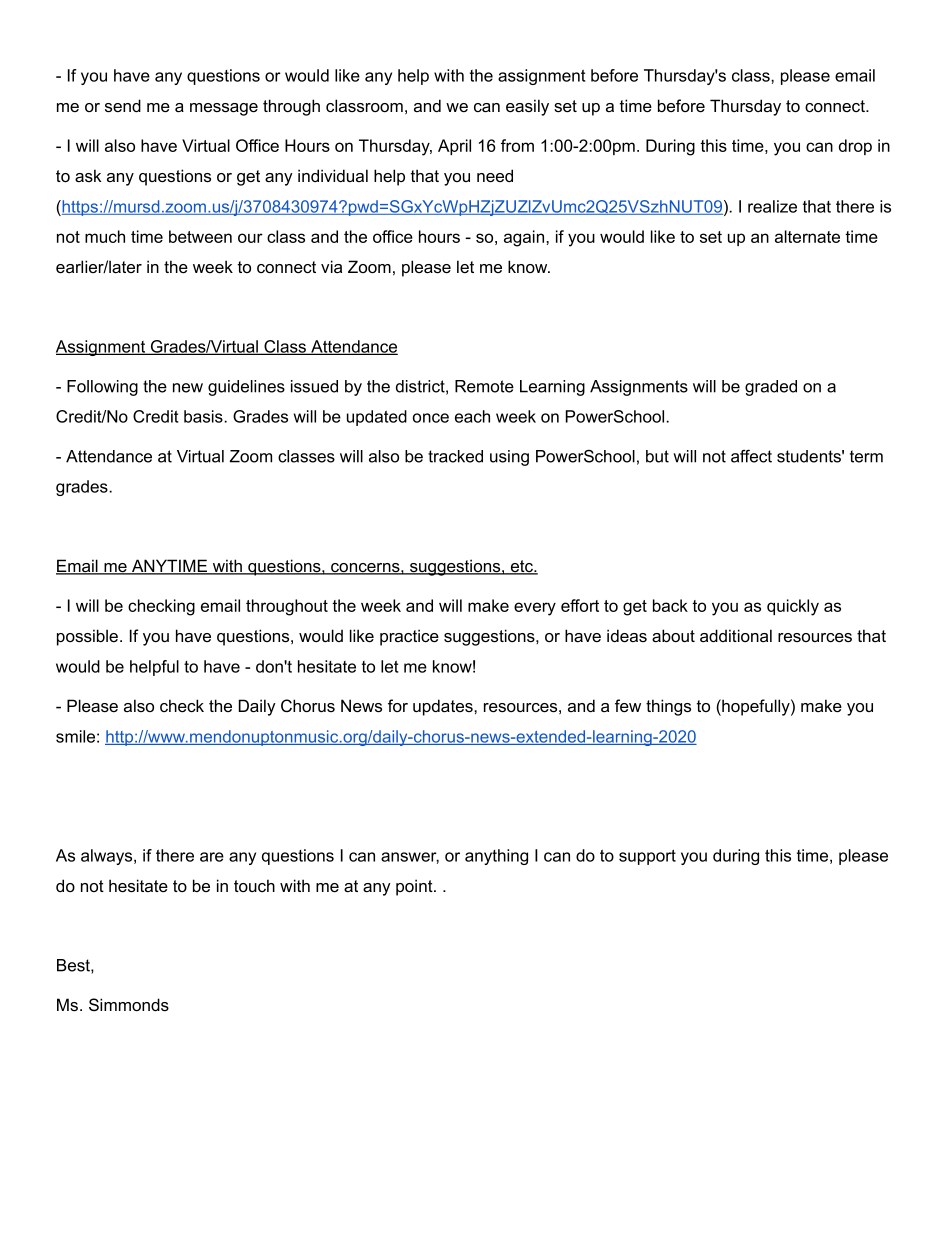  What do you see at coordinates (89, 637) in the screenshot?
I see `possible` at bounding box center [89, 637].
